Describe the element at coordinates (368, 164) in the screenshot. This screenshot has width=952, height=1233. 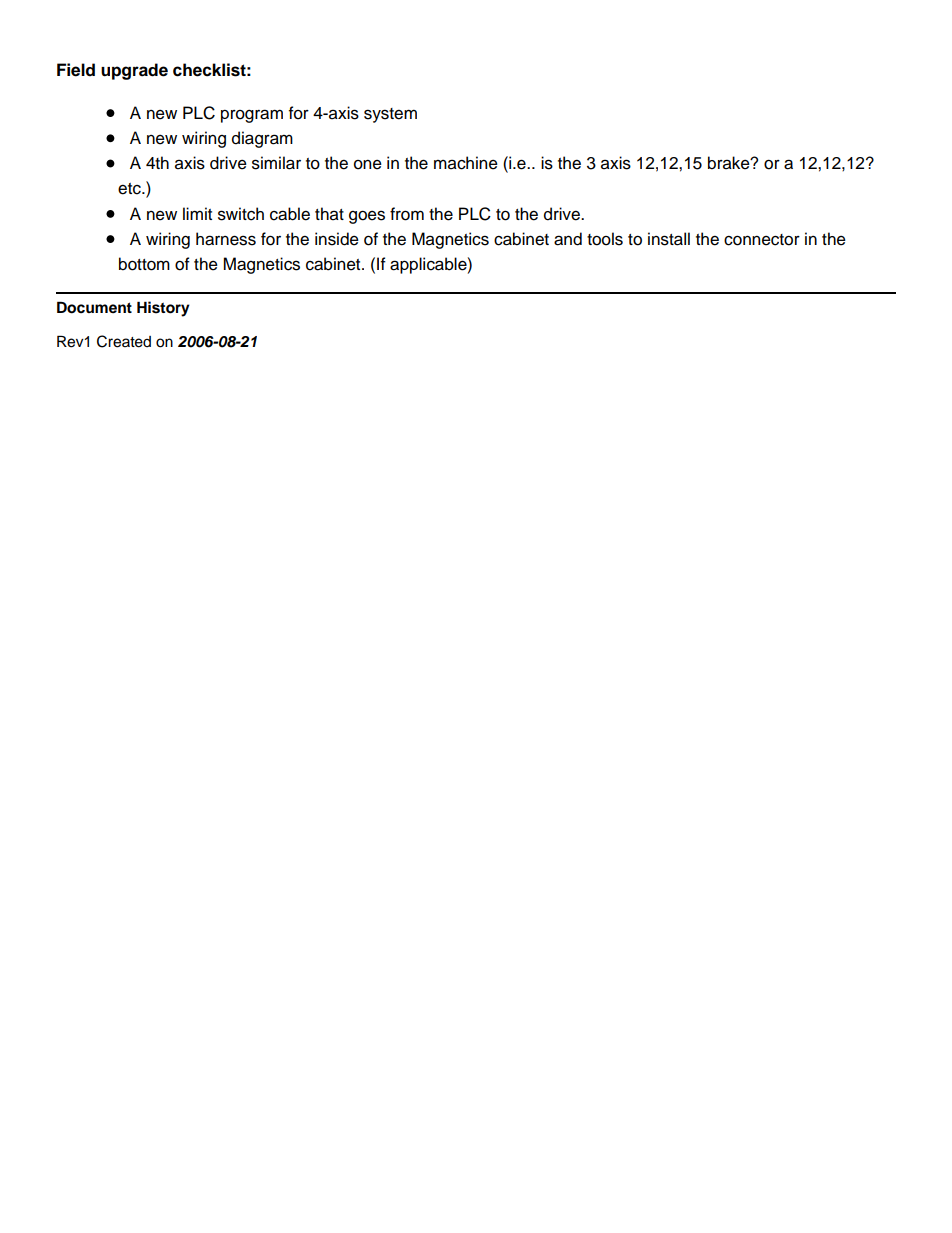
I see `one` at that location.
